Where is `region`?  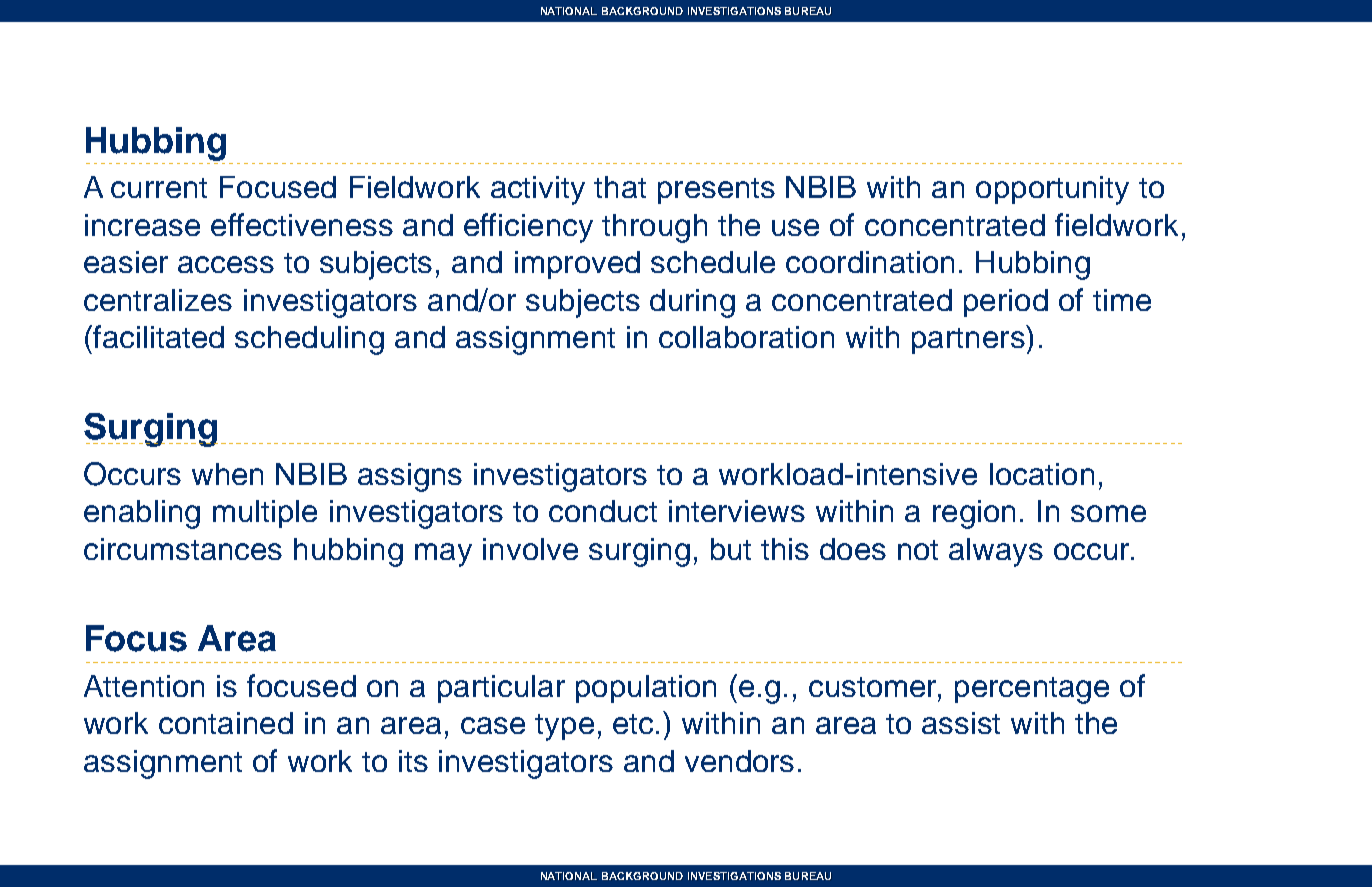 region is located at coordinates (974, 514).
